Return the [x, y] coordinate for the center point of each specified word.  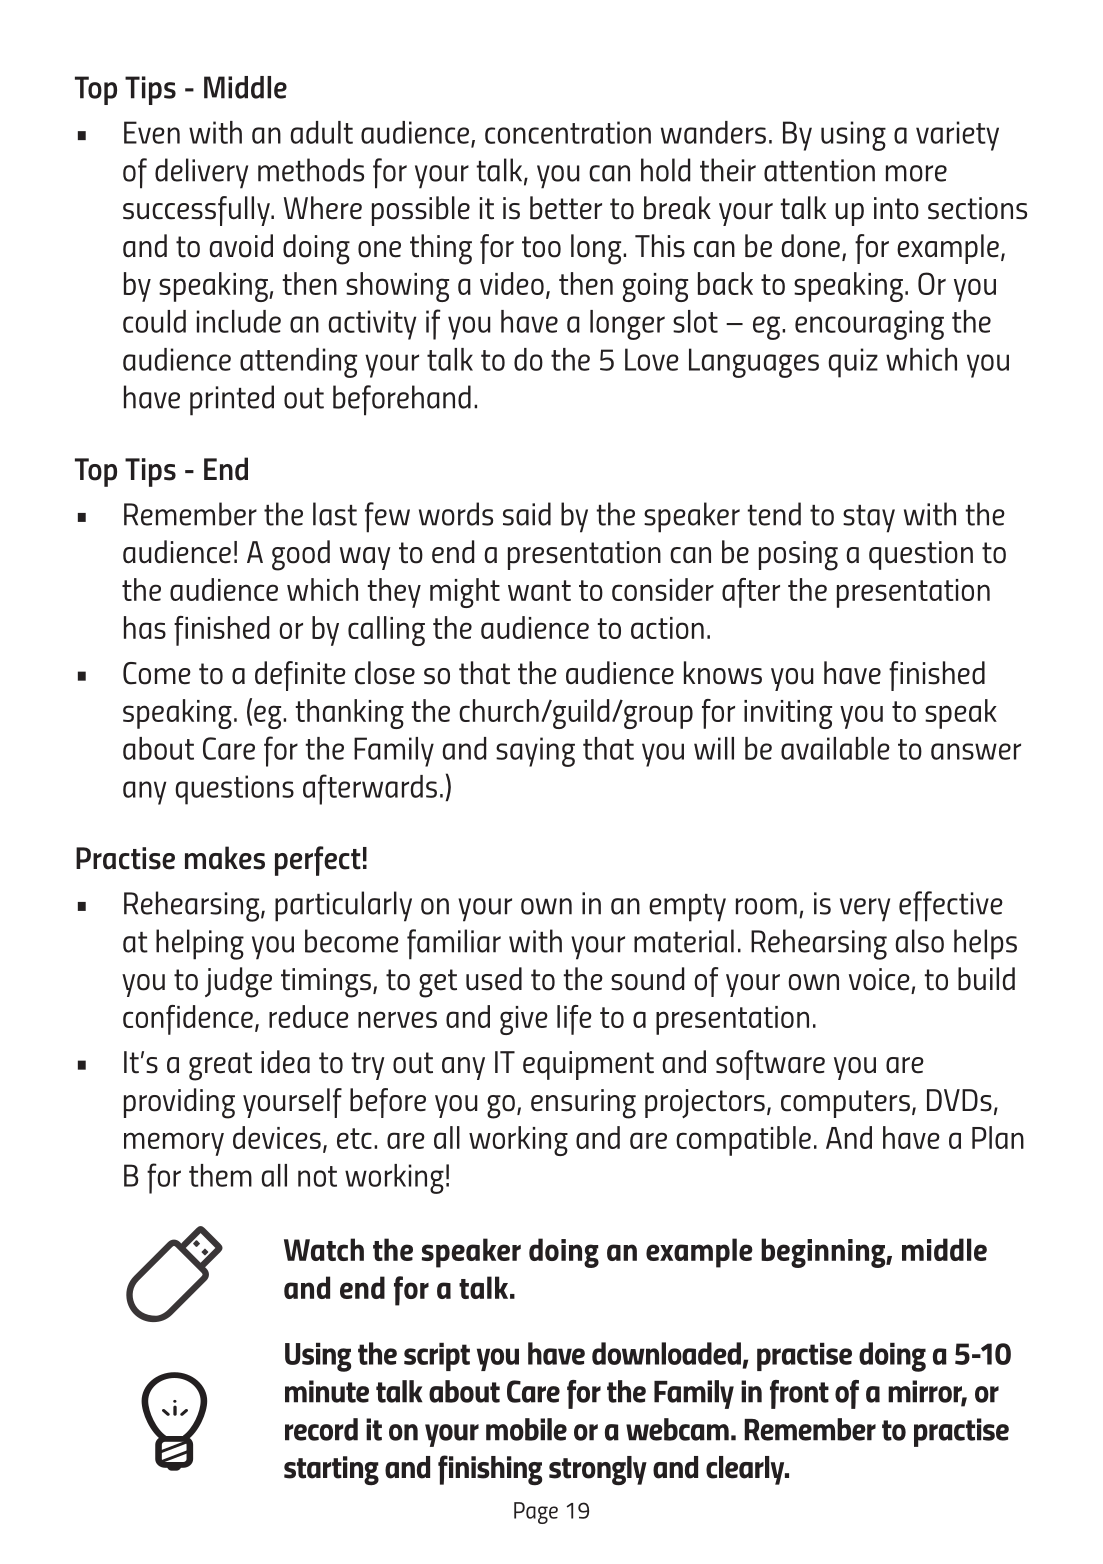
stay [869, 519]
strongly [598, 1471]
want [539, 590]
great [220, 1066]
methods [311, 170]
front [799, 1394]
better [566, 208]
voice [879, 979]
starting [331, 1470]
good [301, 555]
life [574, 1020]
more [916, 173]
